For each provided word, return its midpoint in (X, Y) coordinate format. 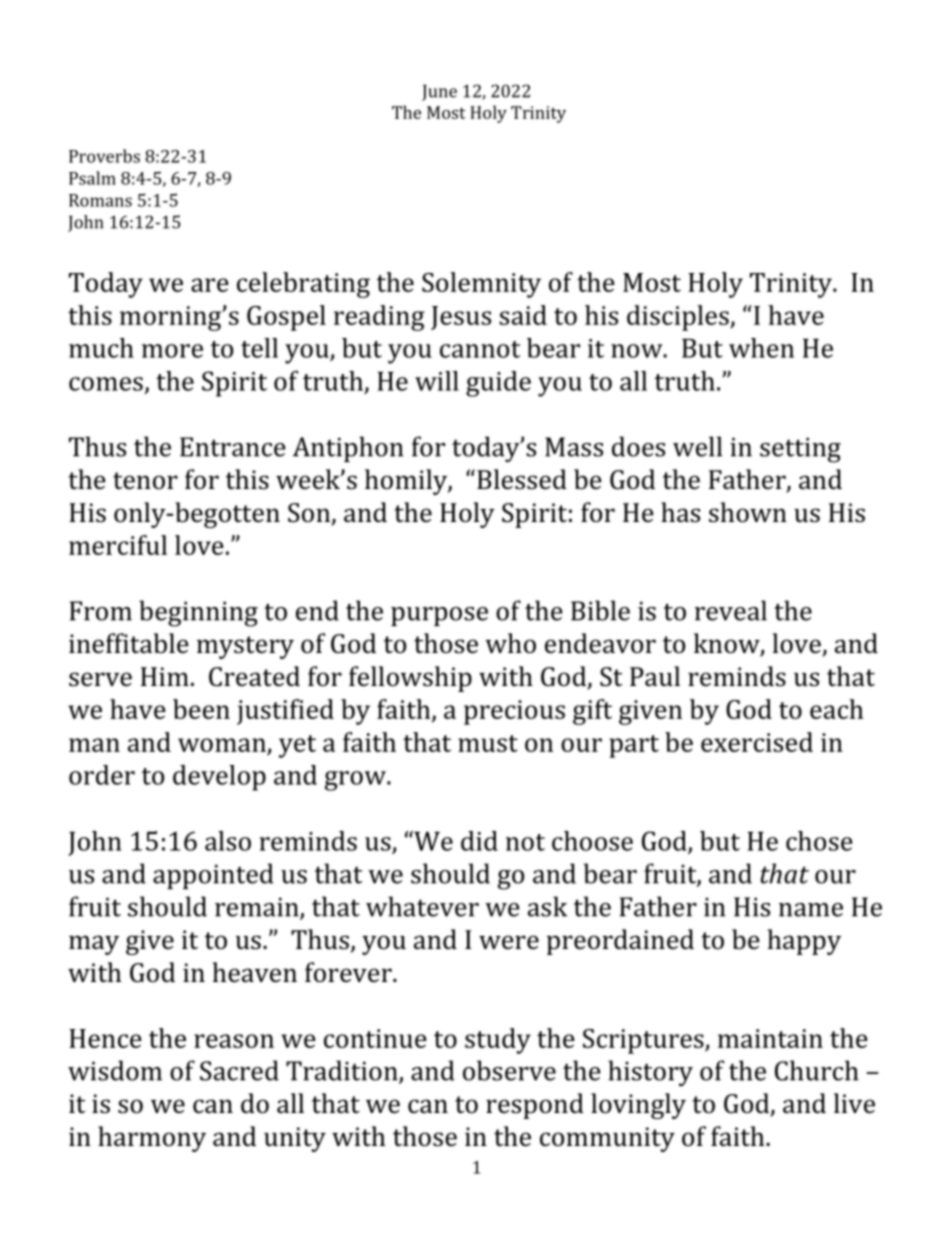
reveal (731, 610)
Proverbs (104, 156)
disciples (679, 318)
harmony (152, 1139)
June (439, 92)
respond (535, 1106)
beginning (198, 613)
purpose (439, 616)
